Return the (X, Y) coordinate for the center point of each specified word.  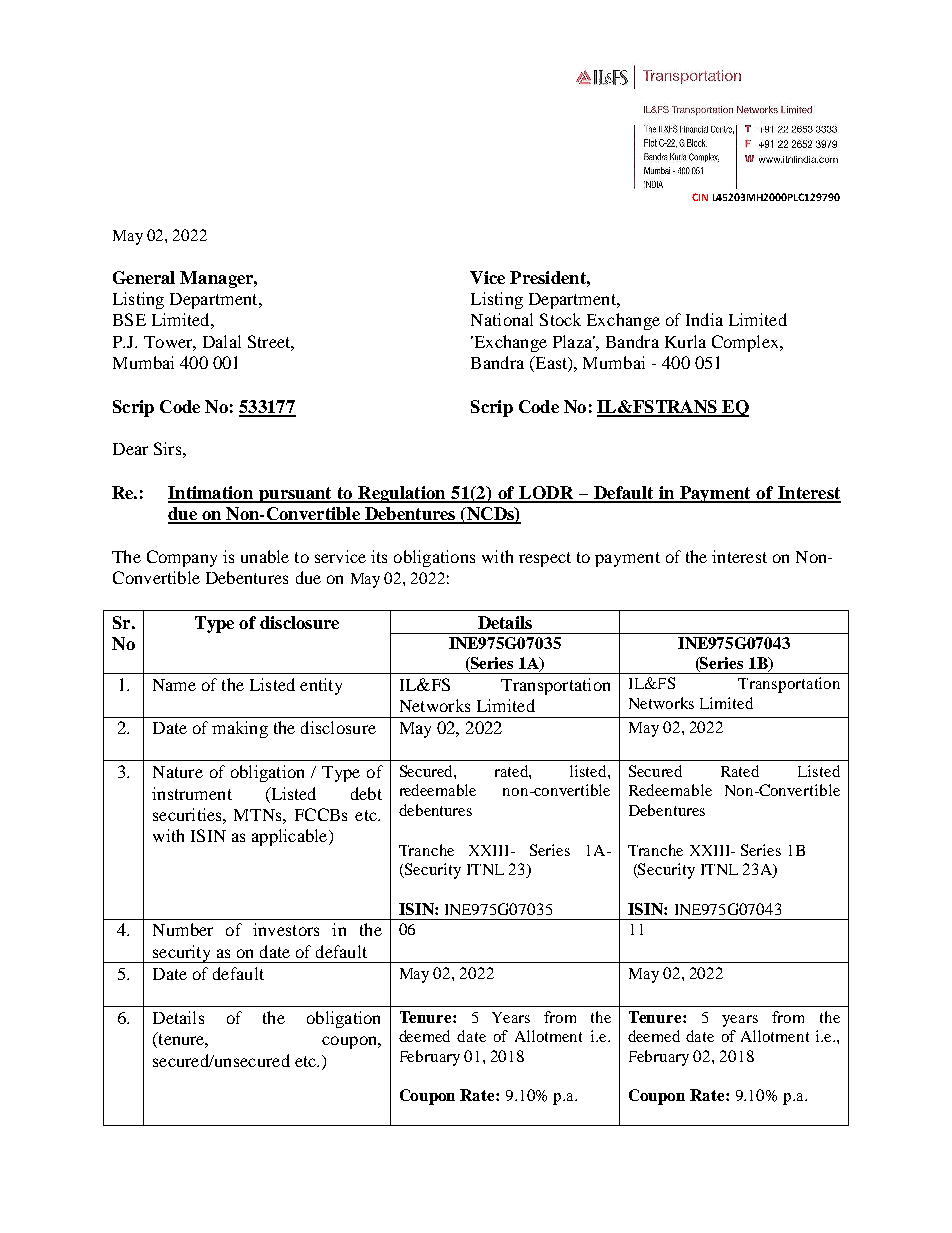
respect (545, 559)
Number (183, 929)
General (144, 277)
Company (182, 558)
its (379, 556)
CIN (700, 197)
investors (286, 929)
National (502, 319)
